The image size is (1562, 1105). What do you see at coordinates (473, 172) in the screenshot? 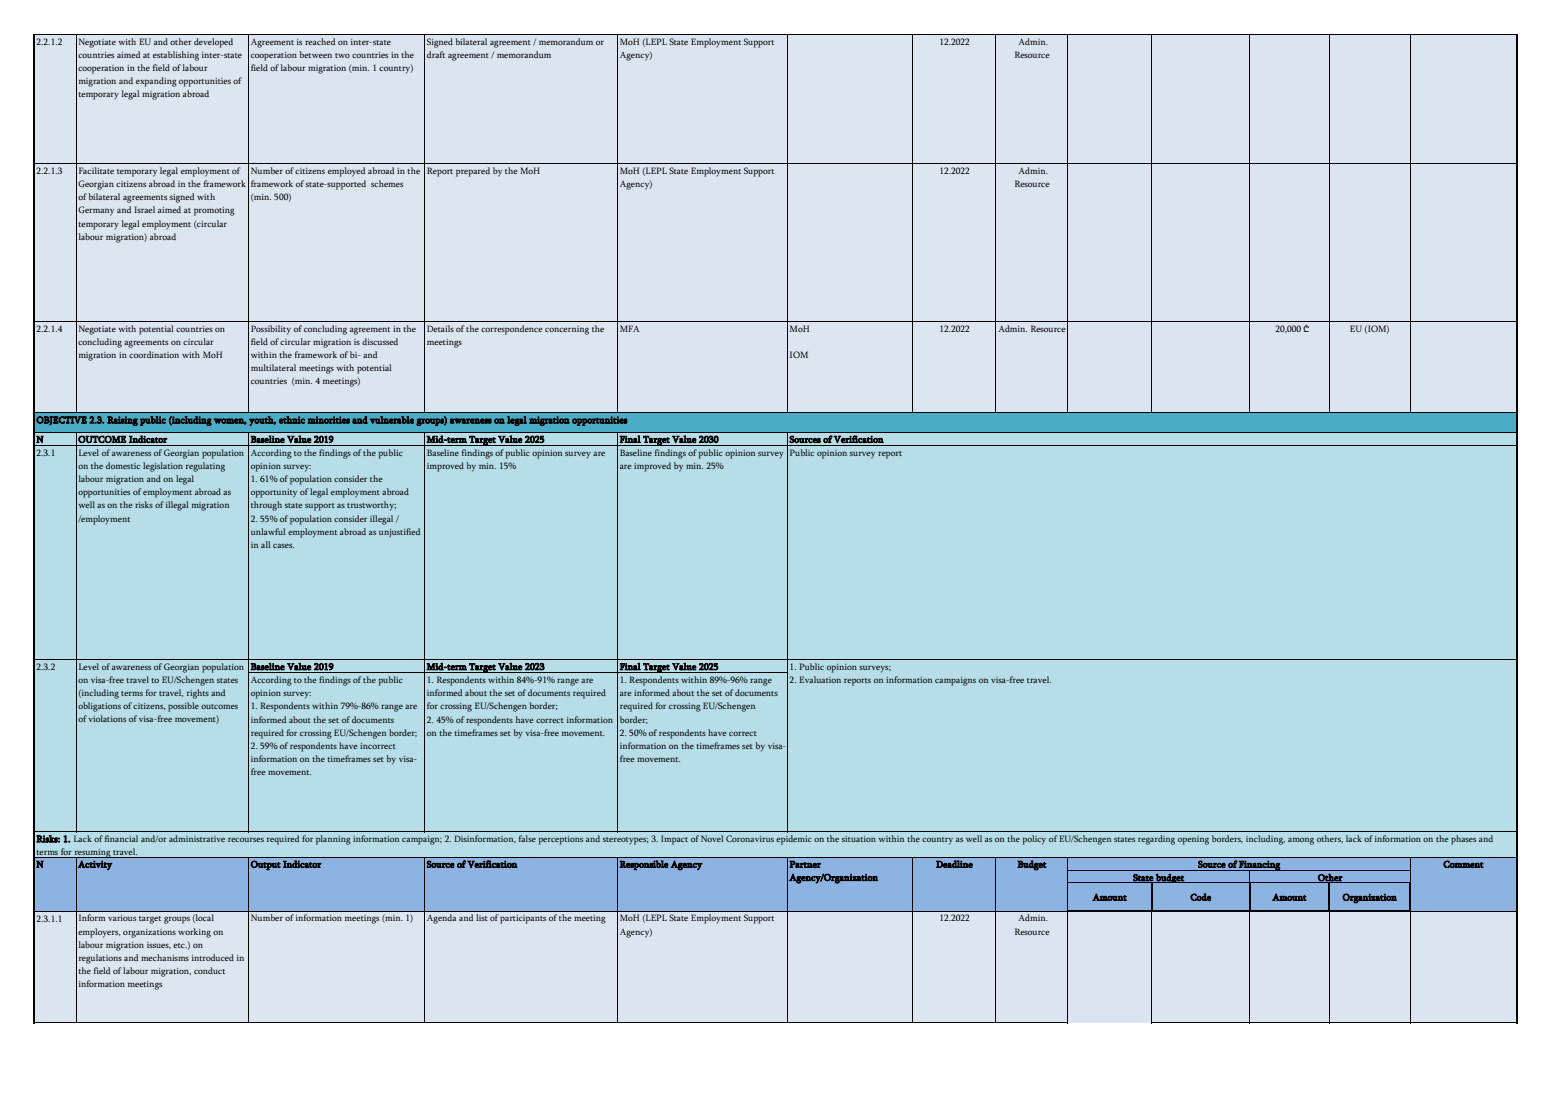
I see `prepared` at bounding box center [473, 172].
